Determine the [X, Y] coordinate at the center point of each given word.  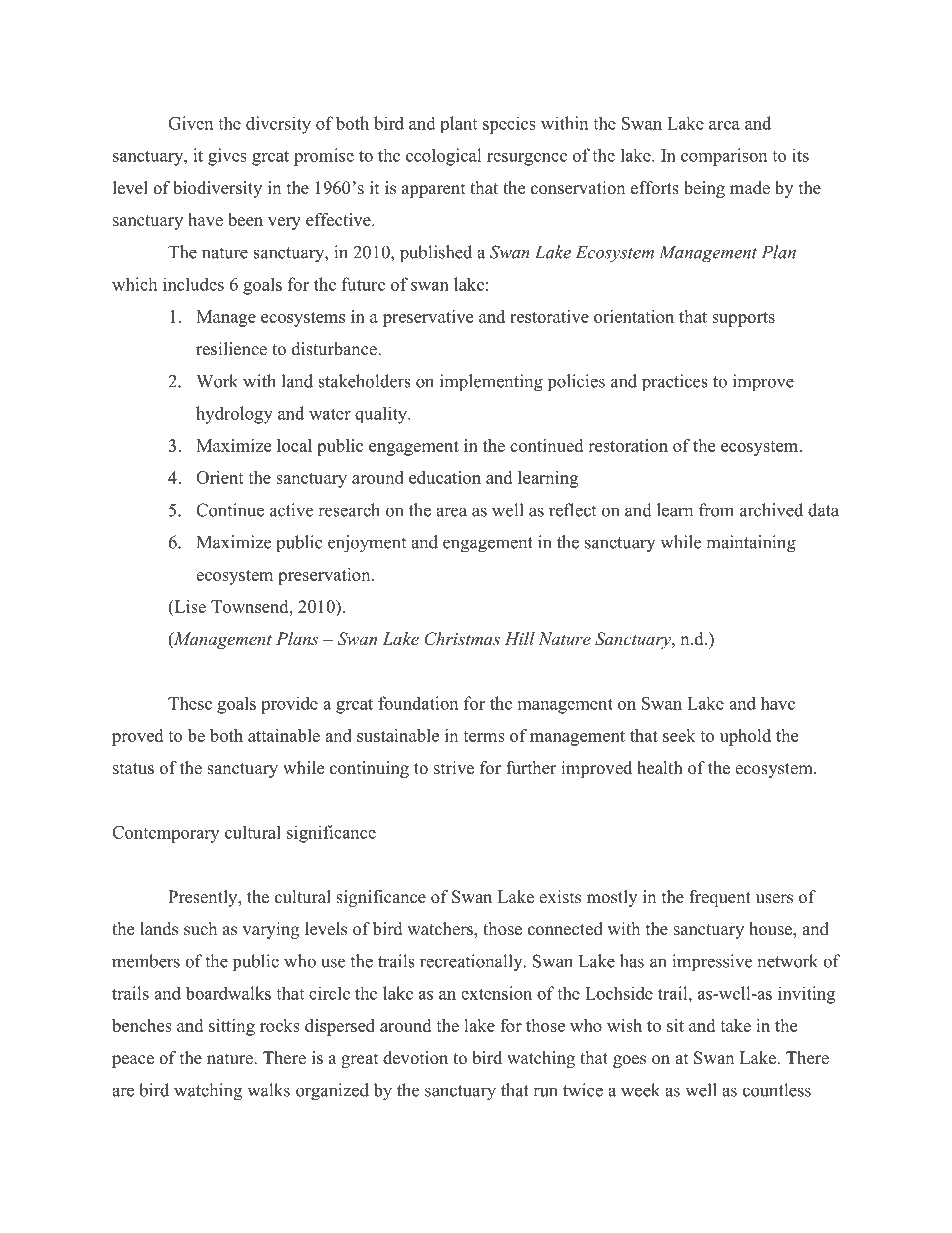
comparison [724, 157]
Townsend [251, 606]
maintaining [751, 544]
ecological [444, 157]
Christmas [462, 639]
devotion [415, 1058]
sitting [232, 1027]
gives [227, 157]
